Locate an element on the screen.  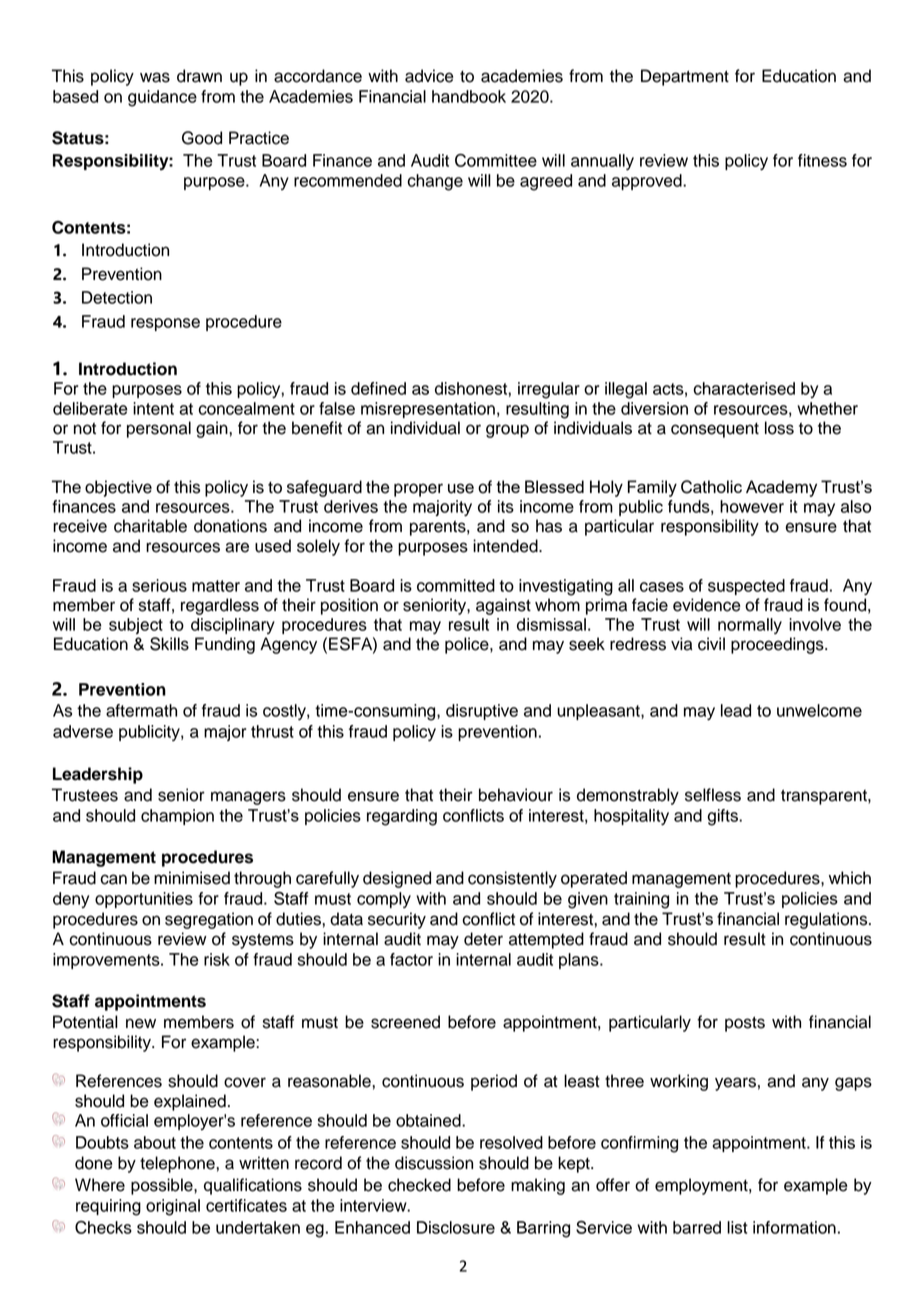
charitable is located at coordinates (150, 526).
